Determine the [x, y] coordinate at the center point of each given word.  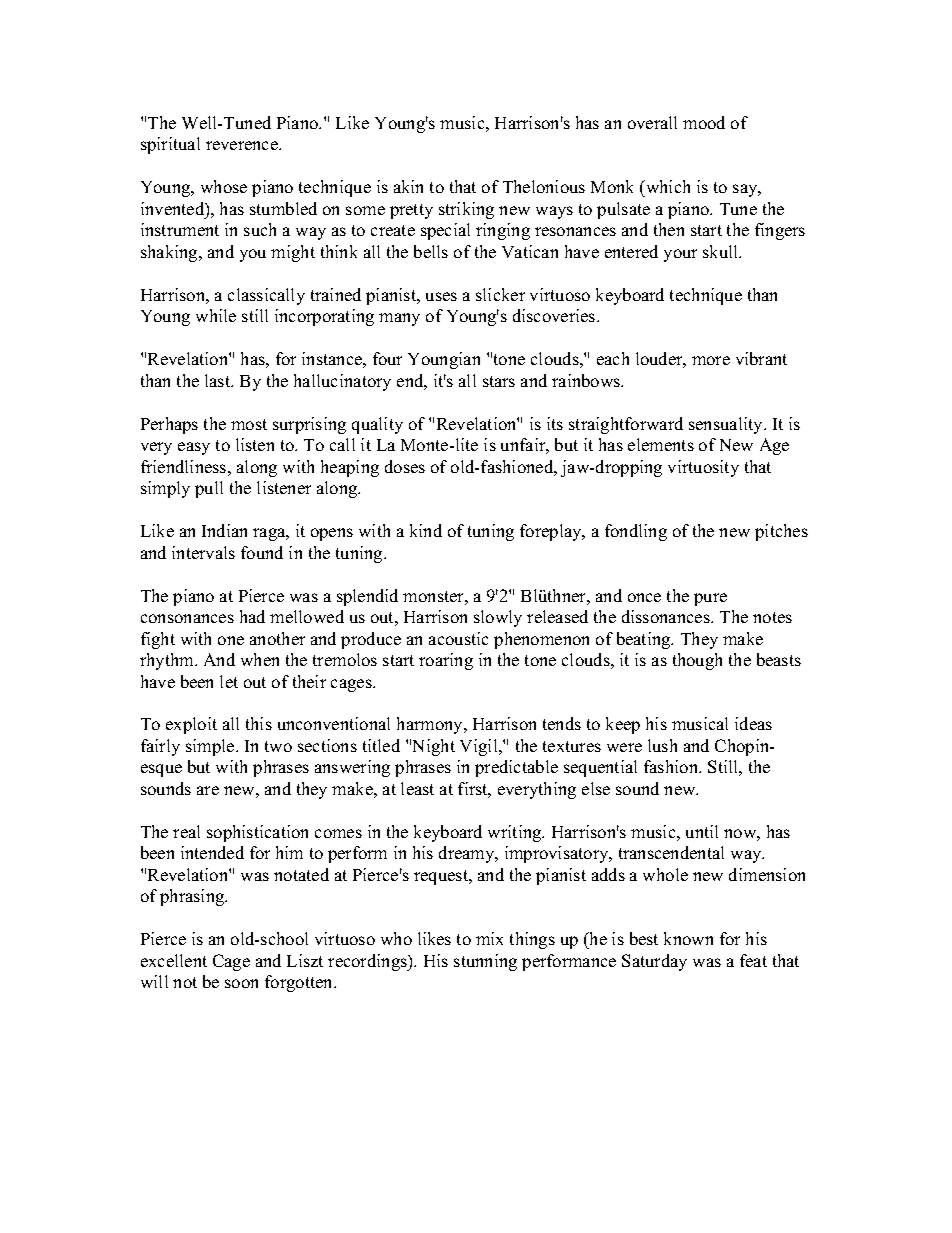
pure [710, 599]
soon [241, 983]
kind [426, 530]
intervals [203, 552]
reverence [243, 145]
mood [704, 122]
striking [466, 210]
